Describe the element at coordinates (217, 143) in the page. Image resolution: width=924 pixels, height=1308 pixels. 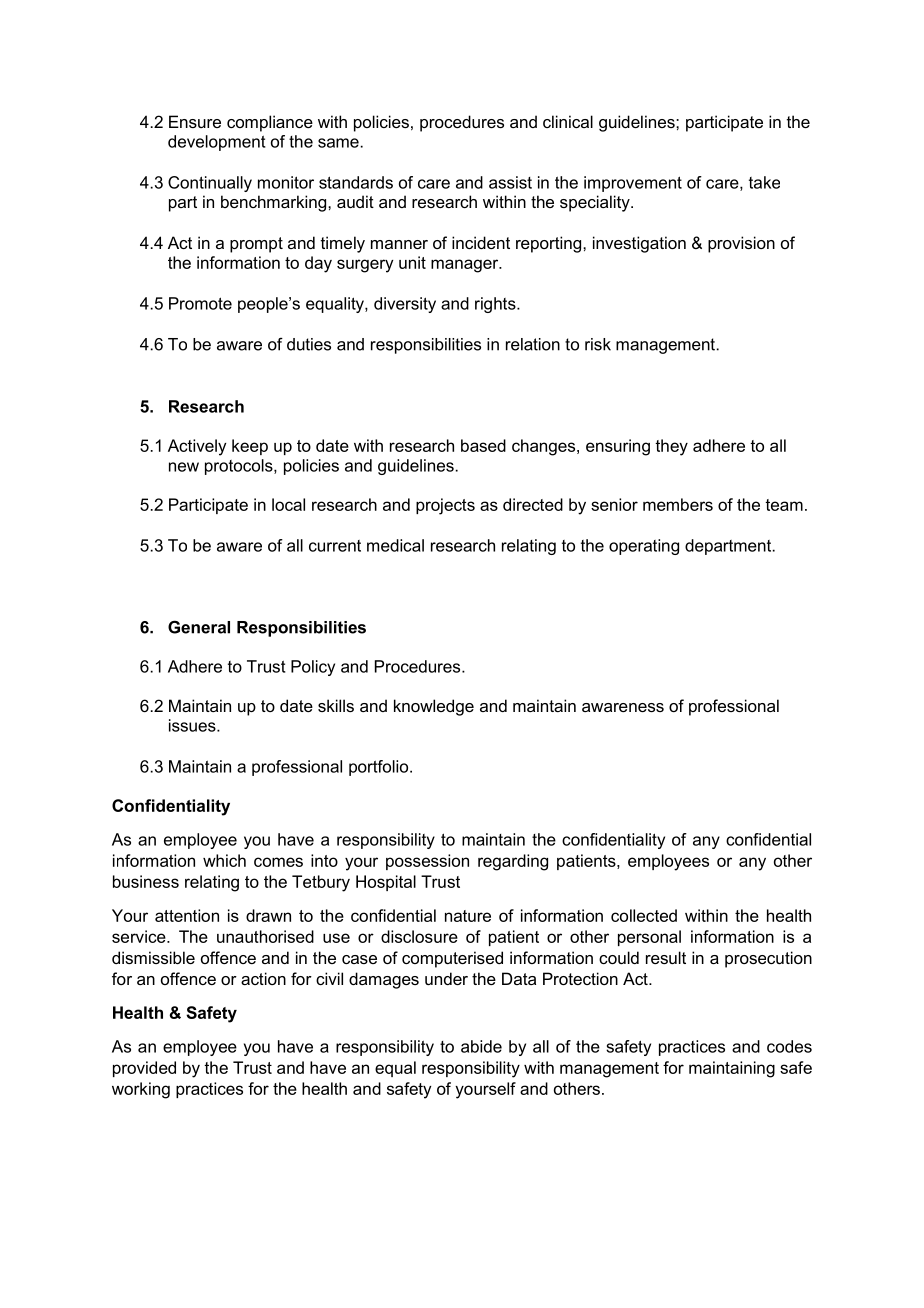
I see `development` at that location.
